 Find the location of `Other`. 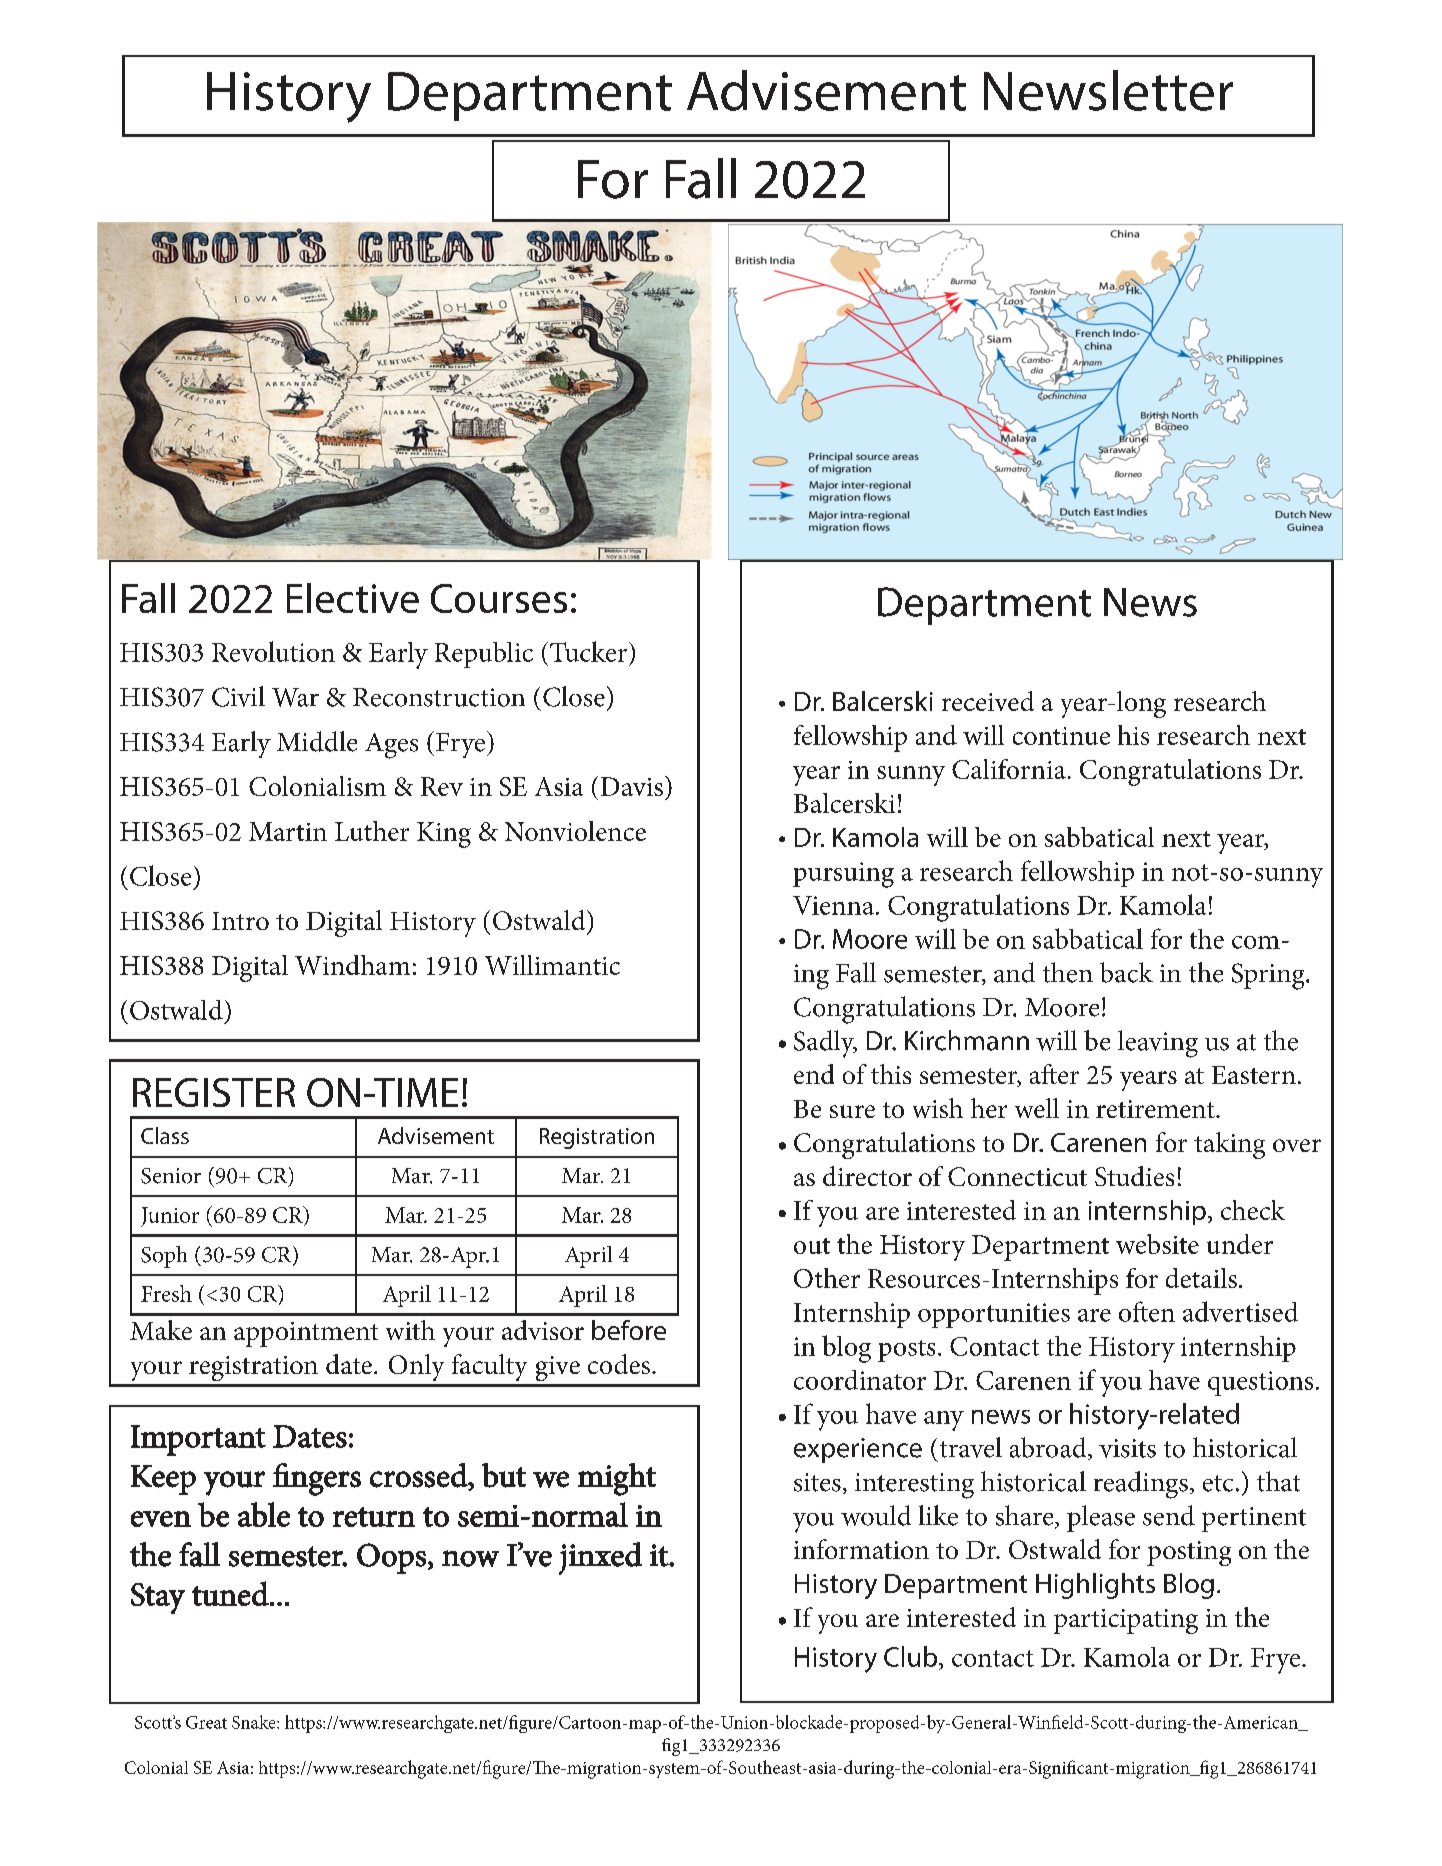

Other is located at coordinates (827, 1278).
